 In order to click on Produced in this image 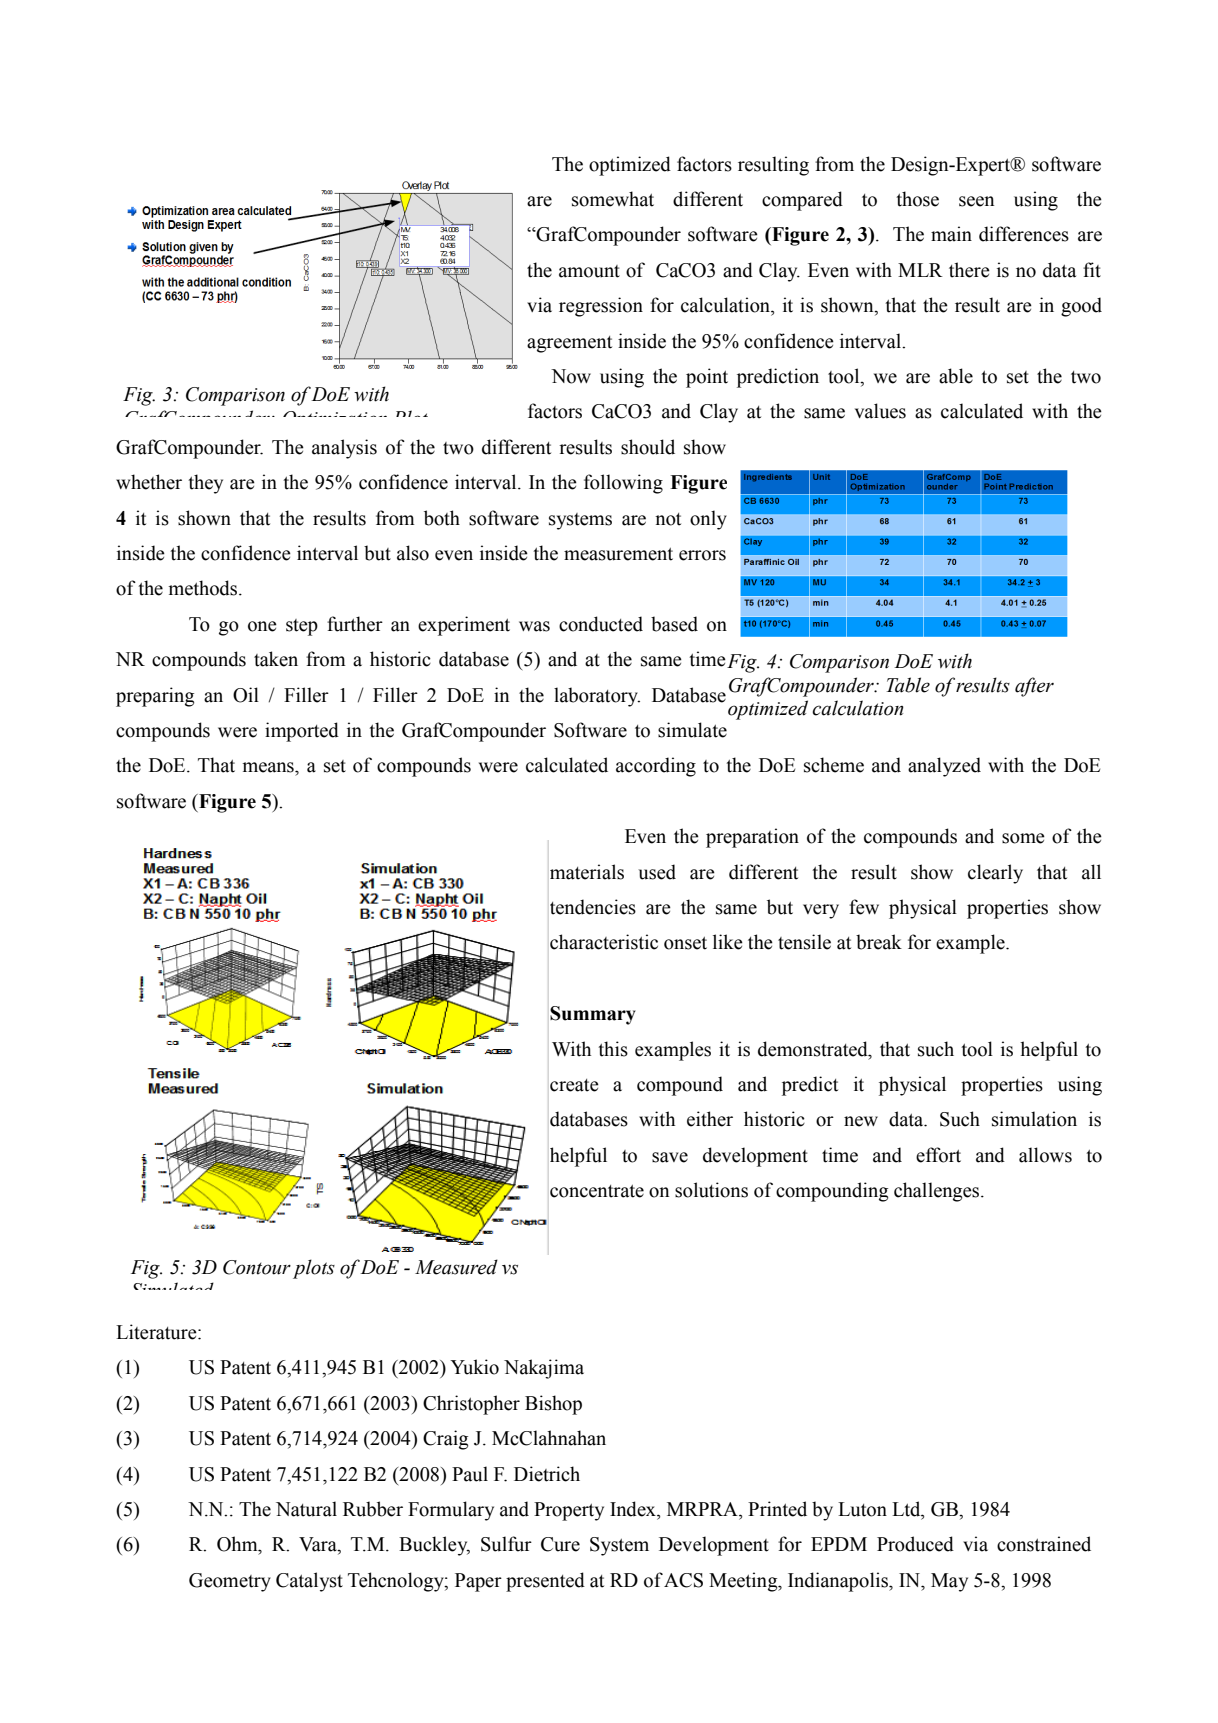, I will do `click(915, 1544)`.
